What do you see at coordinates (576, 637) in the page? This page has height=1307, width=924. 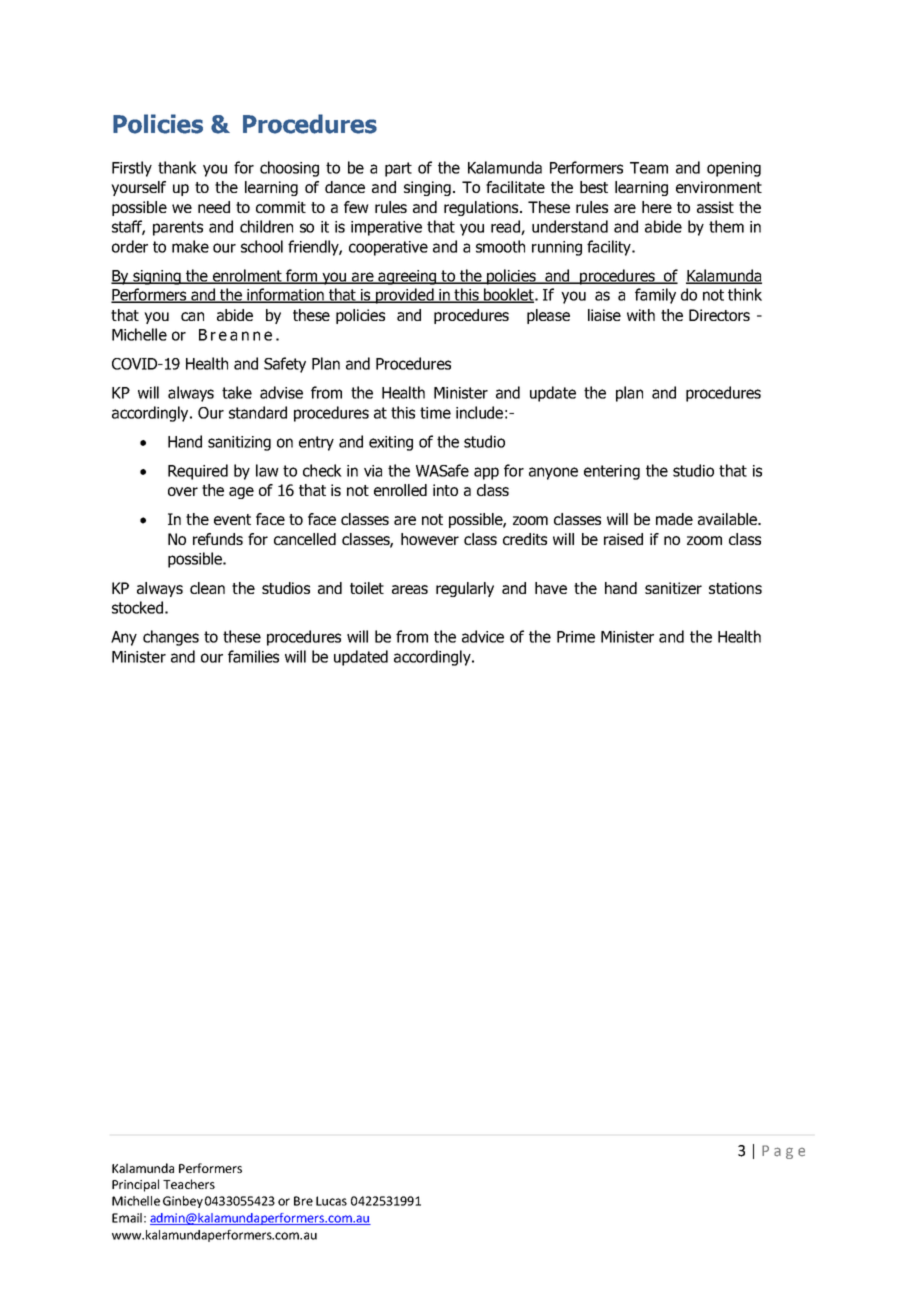 I see `Prime` at bounding box center [576, 637].
